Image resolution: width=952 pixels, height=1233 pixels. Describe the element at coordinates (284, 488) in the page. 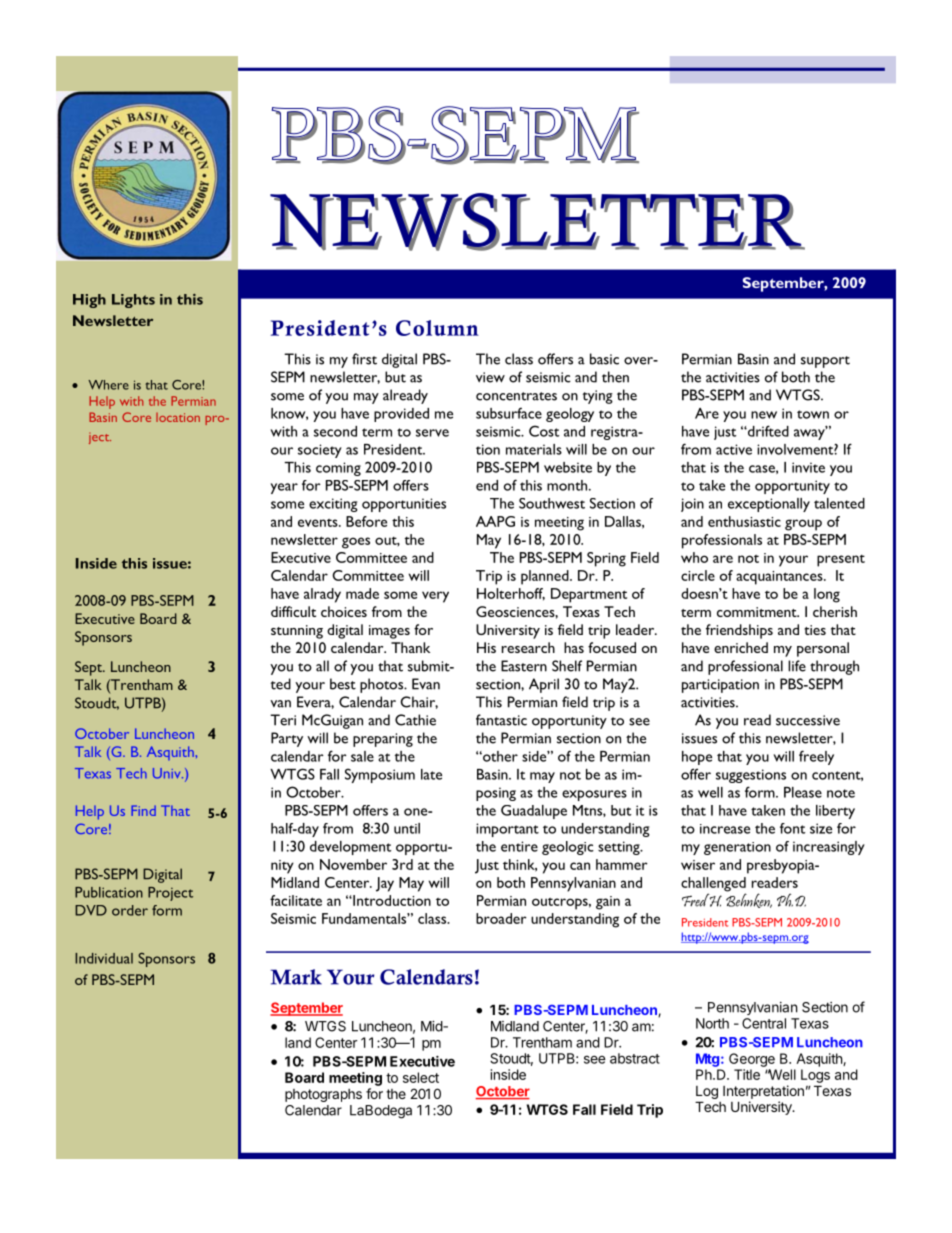

I see `year` at that location.
